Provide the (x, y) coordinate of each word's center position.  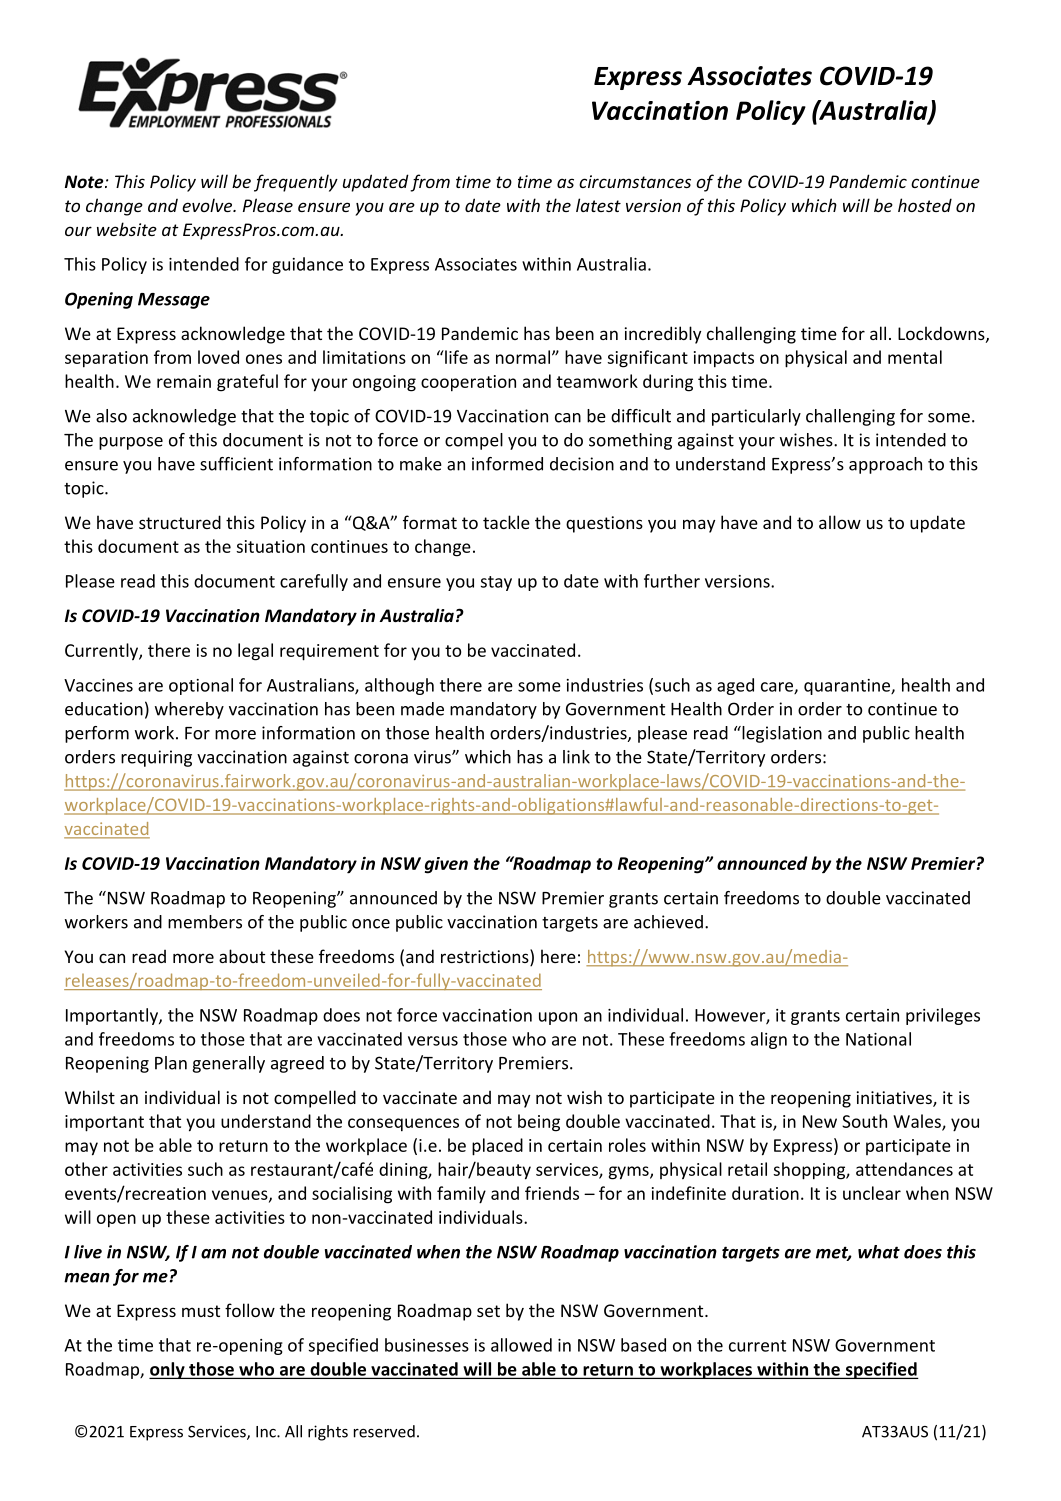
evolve (208, 205)
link (576, 757)
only (168, 1370)
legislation (781, 734)
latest (598, 205)
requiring (156, 758)
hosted (925, 205)
